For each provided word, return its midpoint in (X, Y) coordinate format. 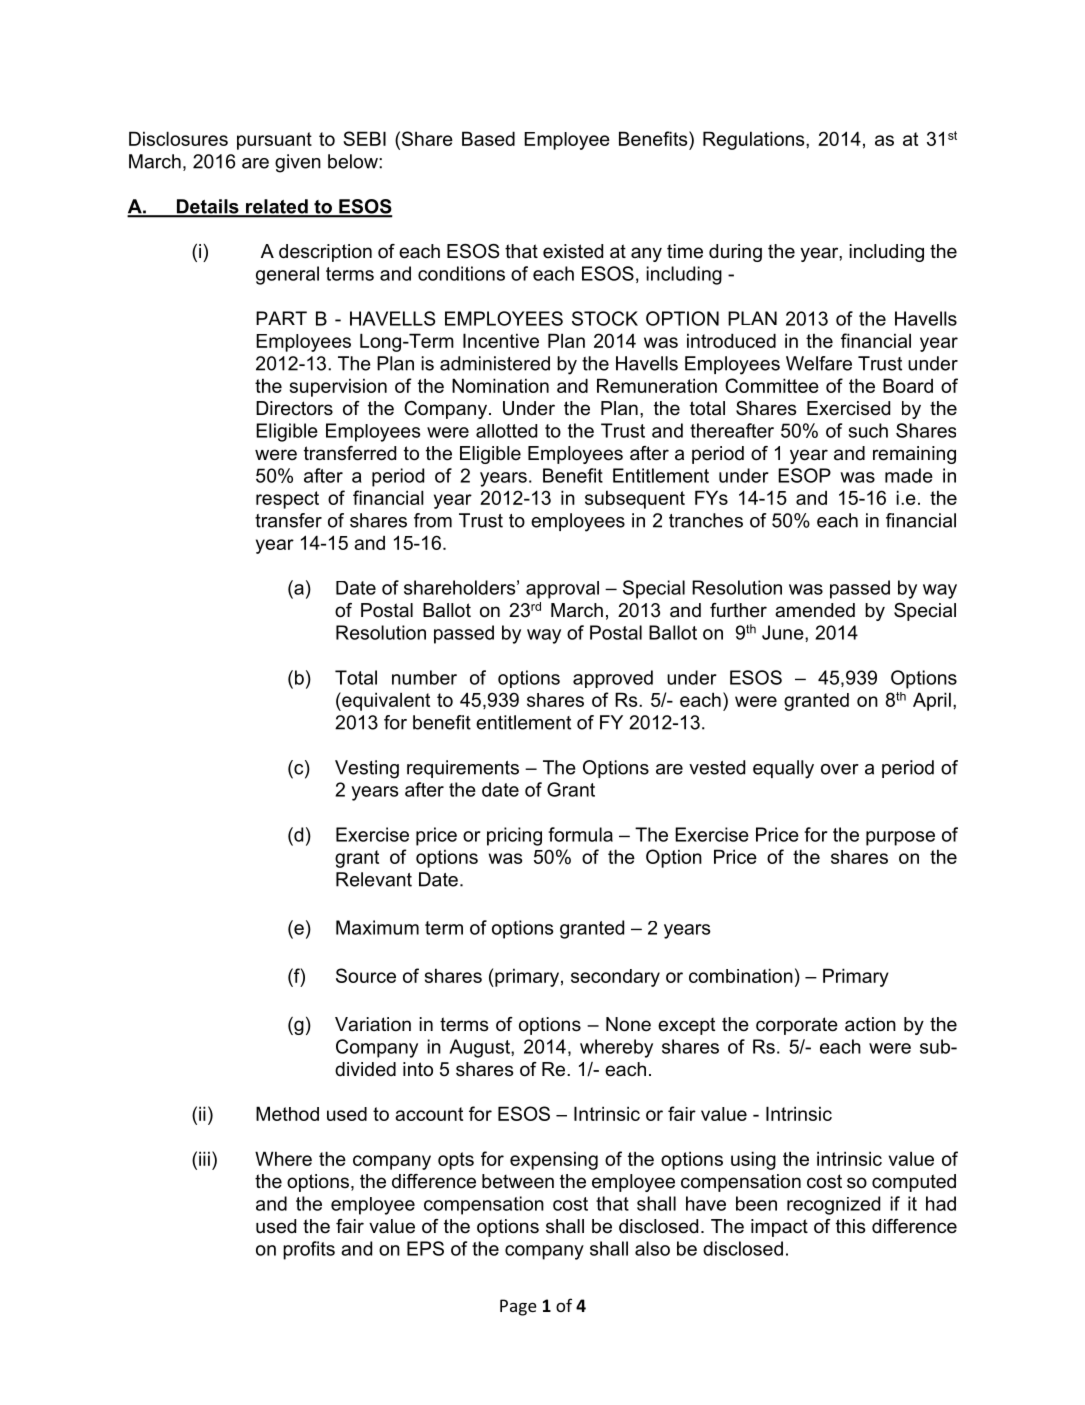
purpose (900, 838)
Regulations (755, 140)
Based (488, 138)
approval (562, 590)
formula (580, 834)
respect (287, 500)
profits (309, 1250)
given (298, 163)
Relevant (374, 879)
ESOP (804, 475)
